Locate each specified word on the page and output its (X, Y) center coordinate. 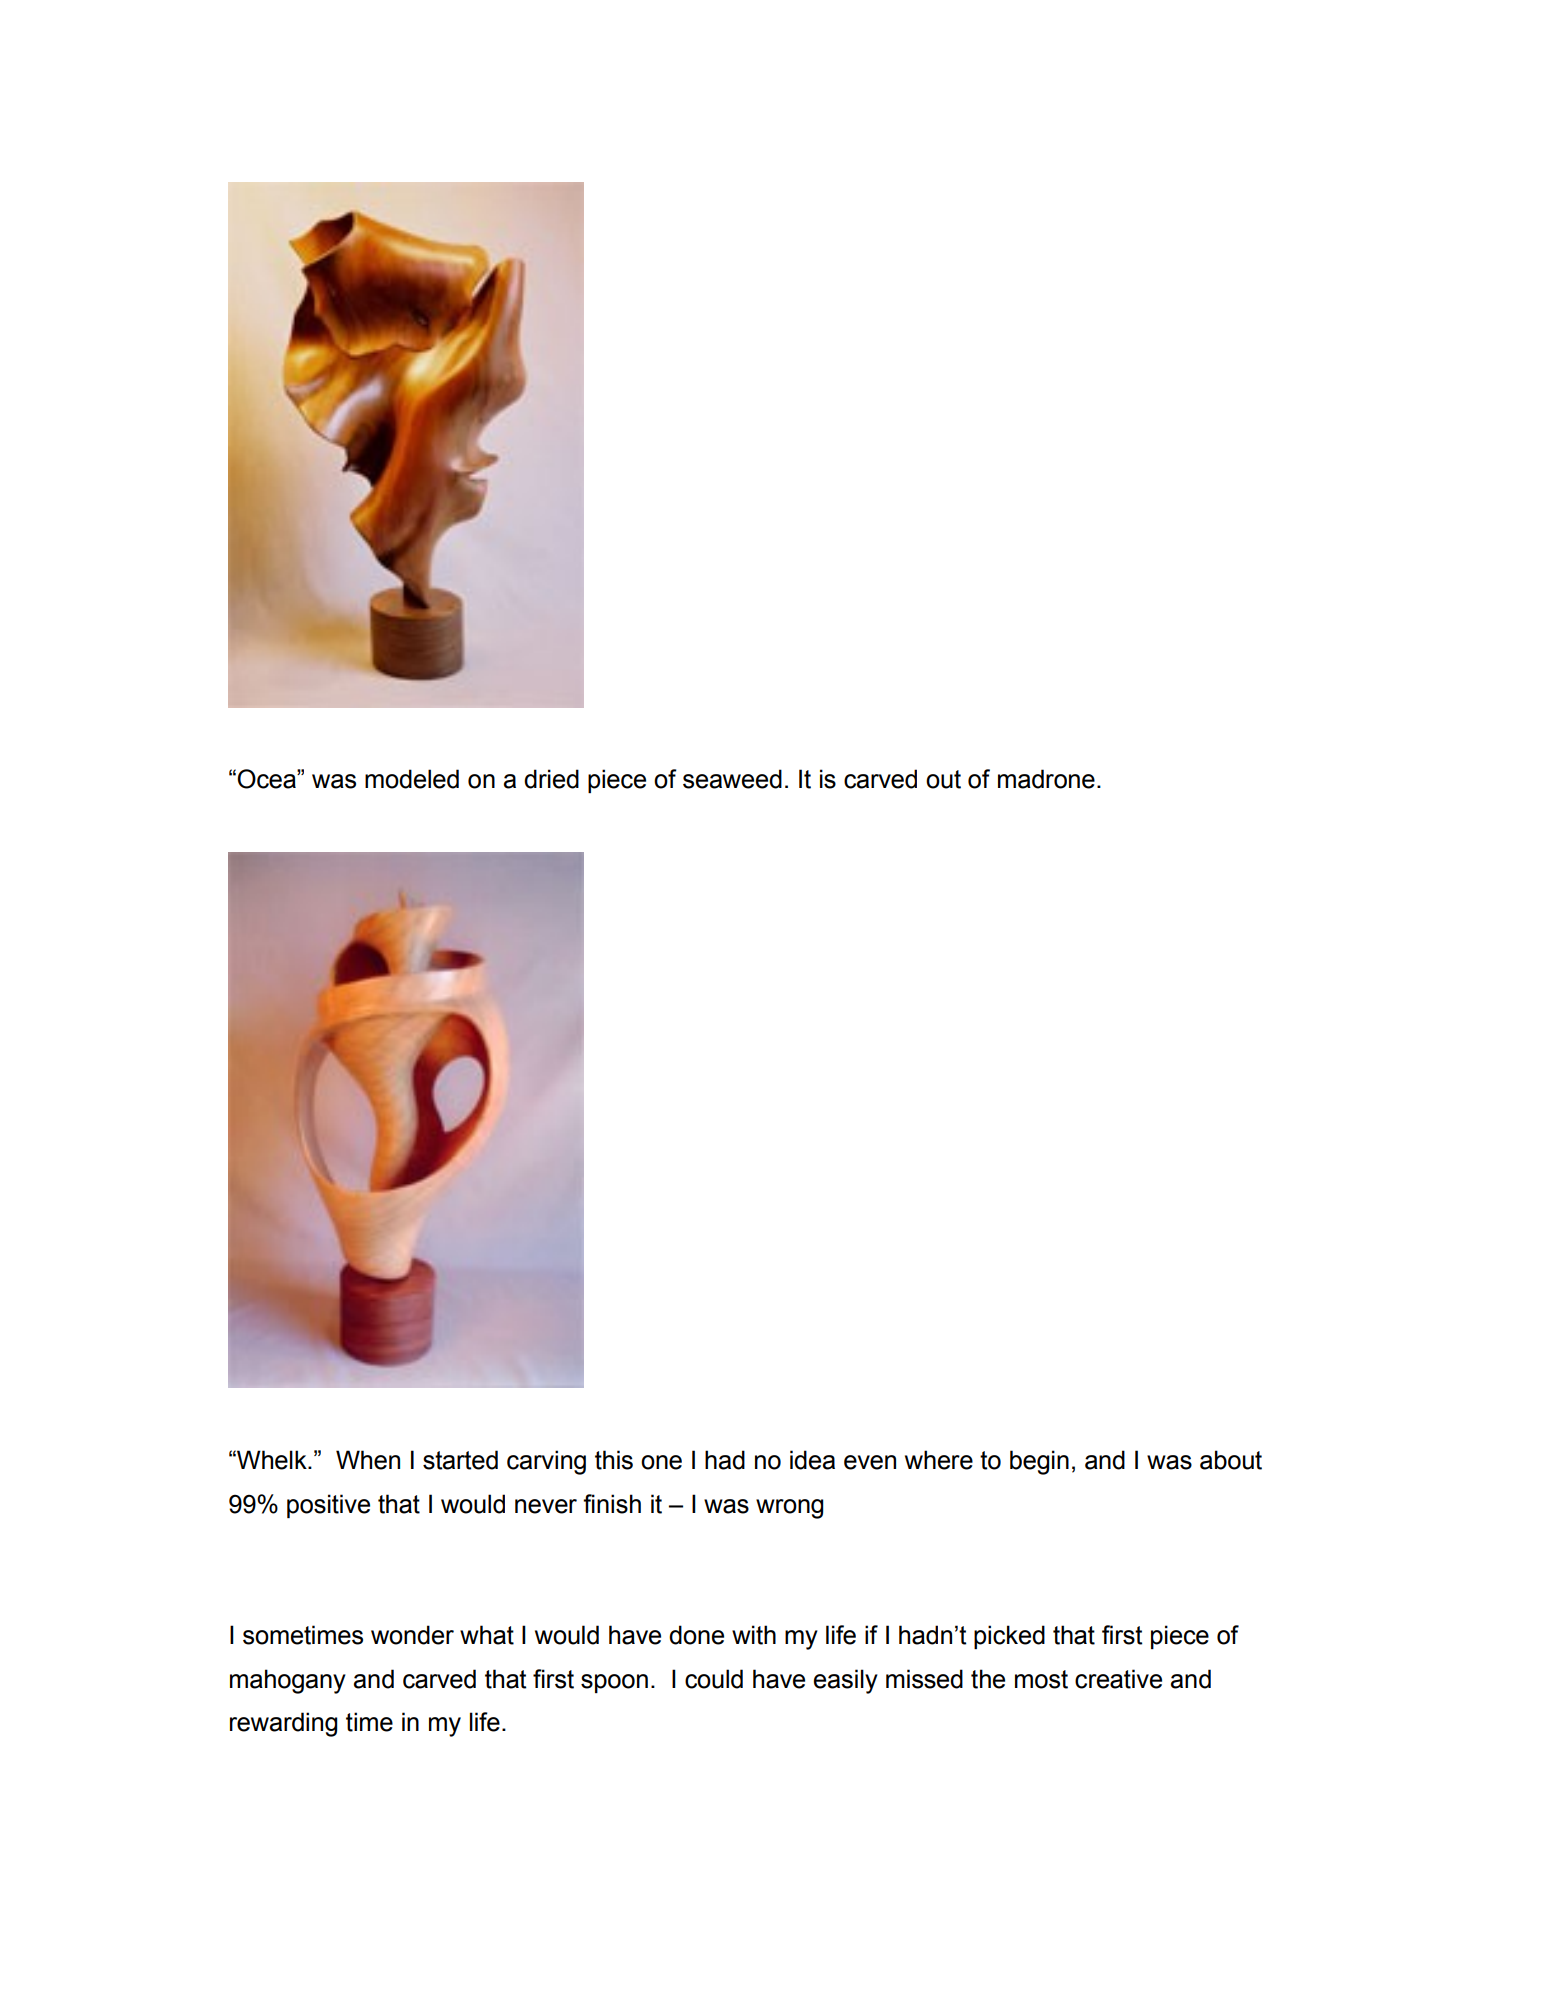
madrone (1046, 779)
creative (1118, 1679)
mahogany (288, 1681)
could (714, 1679)
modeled (412, 779)
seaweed (732, 779)
